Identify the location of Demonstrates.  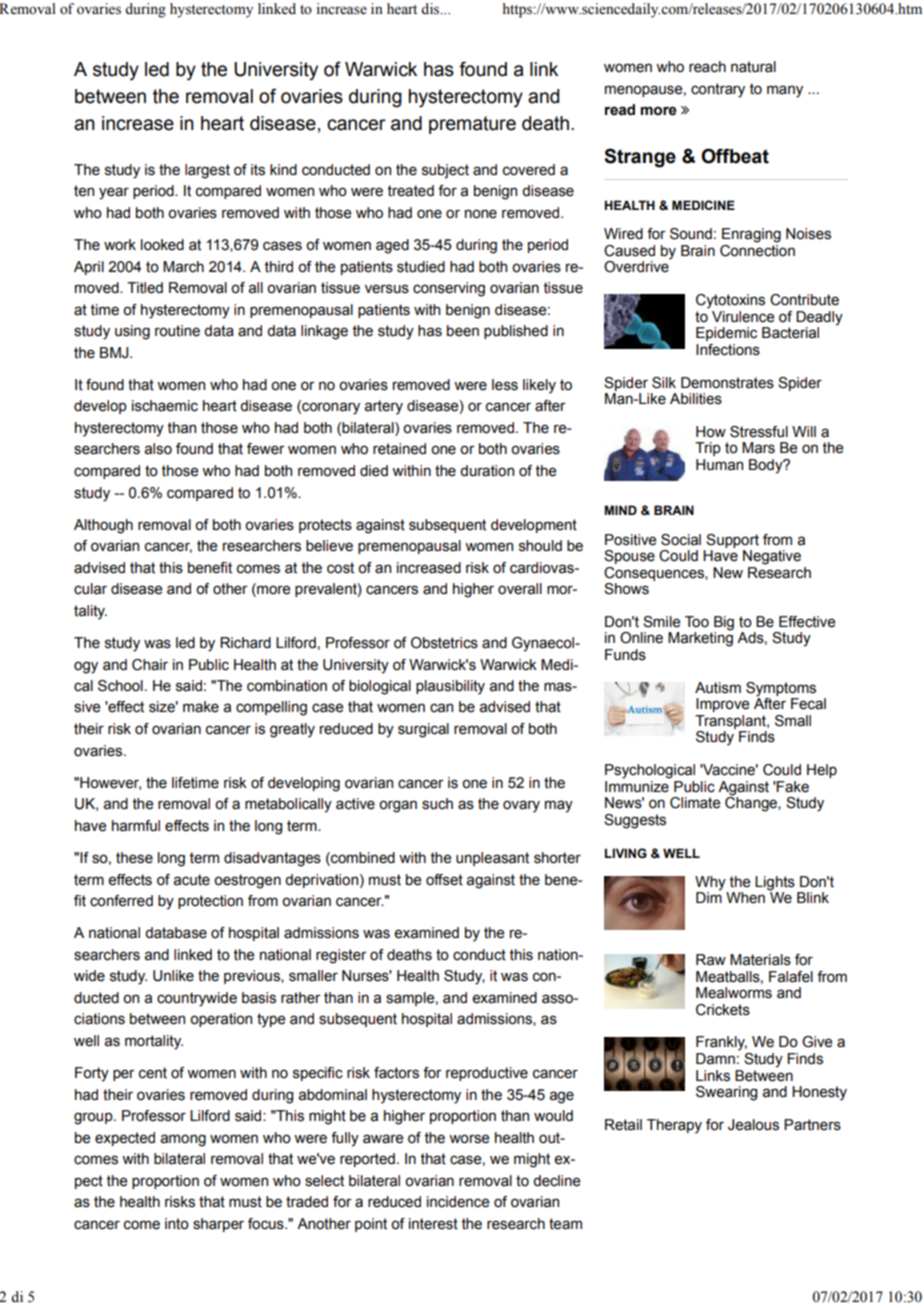
(727, 383).
